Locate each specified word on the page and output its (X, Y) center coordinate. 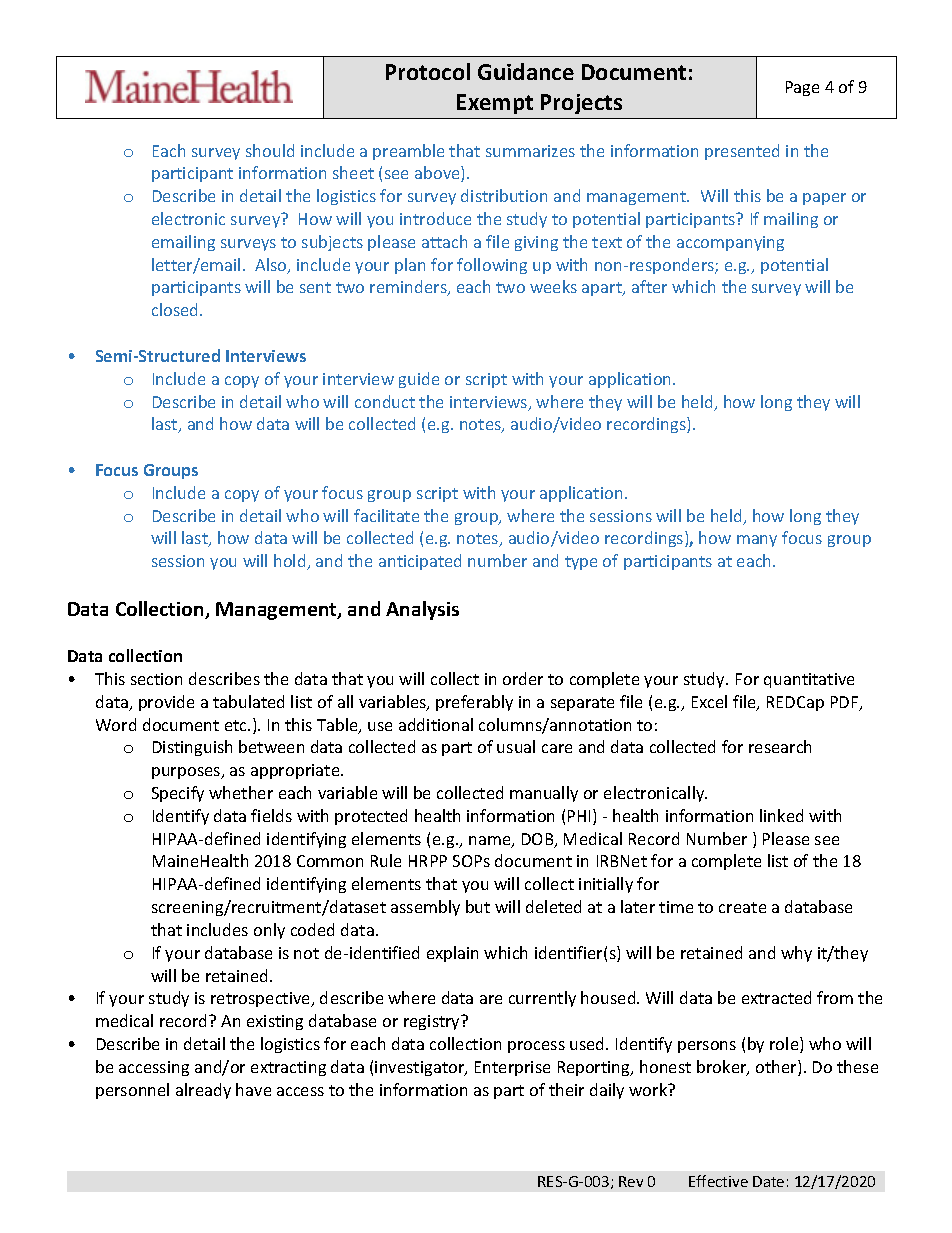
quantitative (809, 680)
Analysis (422, 610)
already (203, 1091)
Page (802, 88)
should (270, 150)
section (156, 679)
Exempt (495, 104)
